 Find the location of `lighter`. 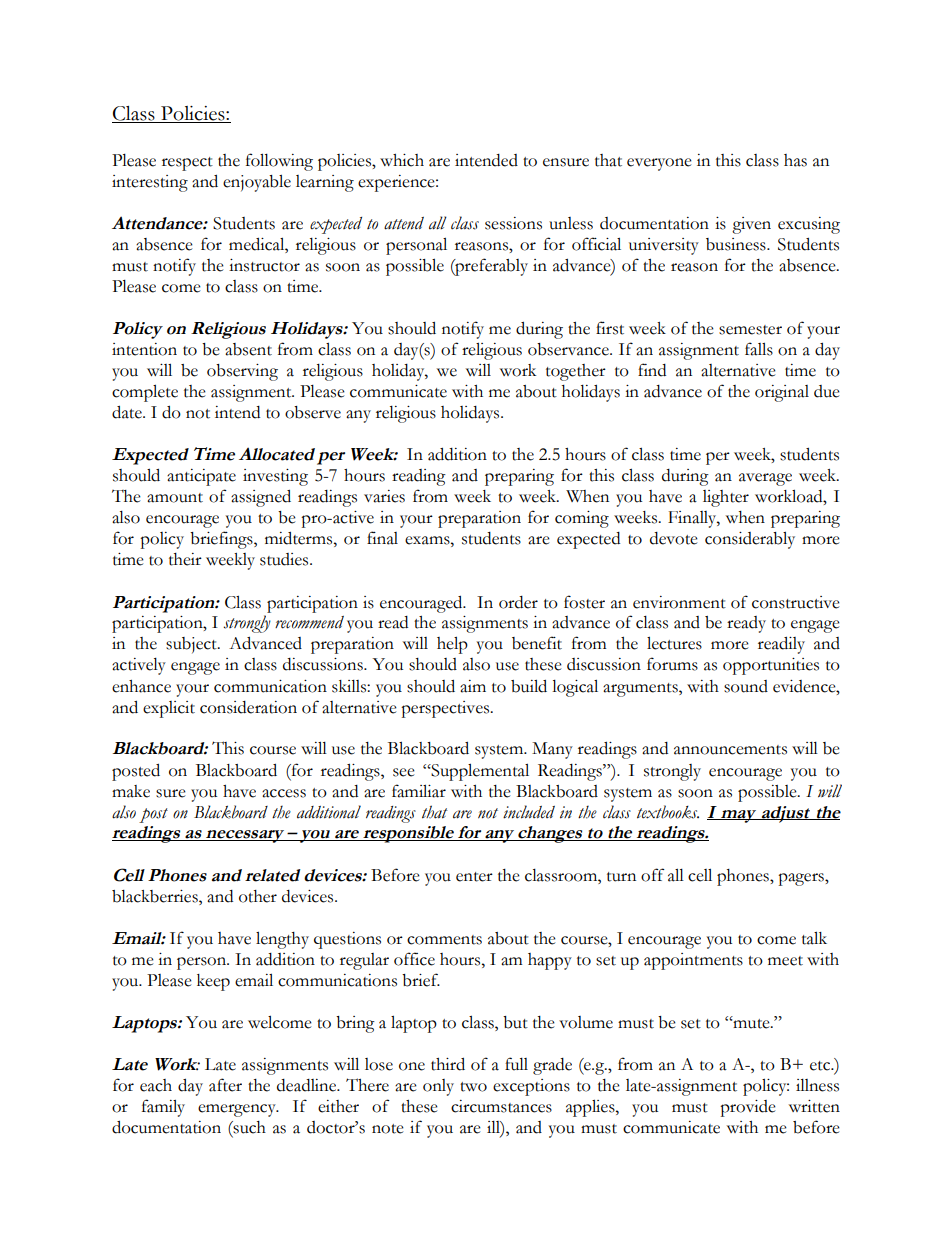

lighter is located at coordinates (726, 498).
